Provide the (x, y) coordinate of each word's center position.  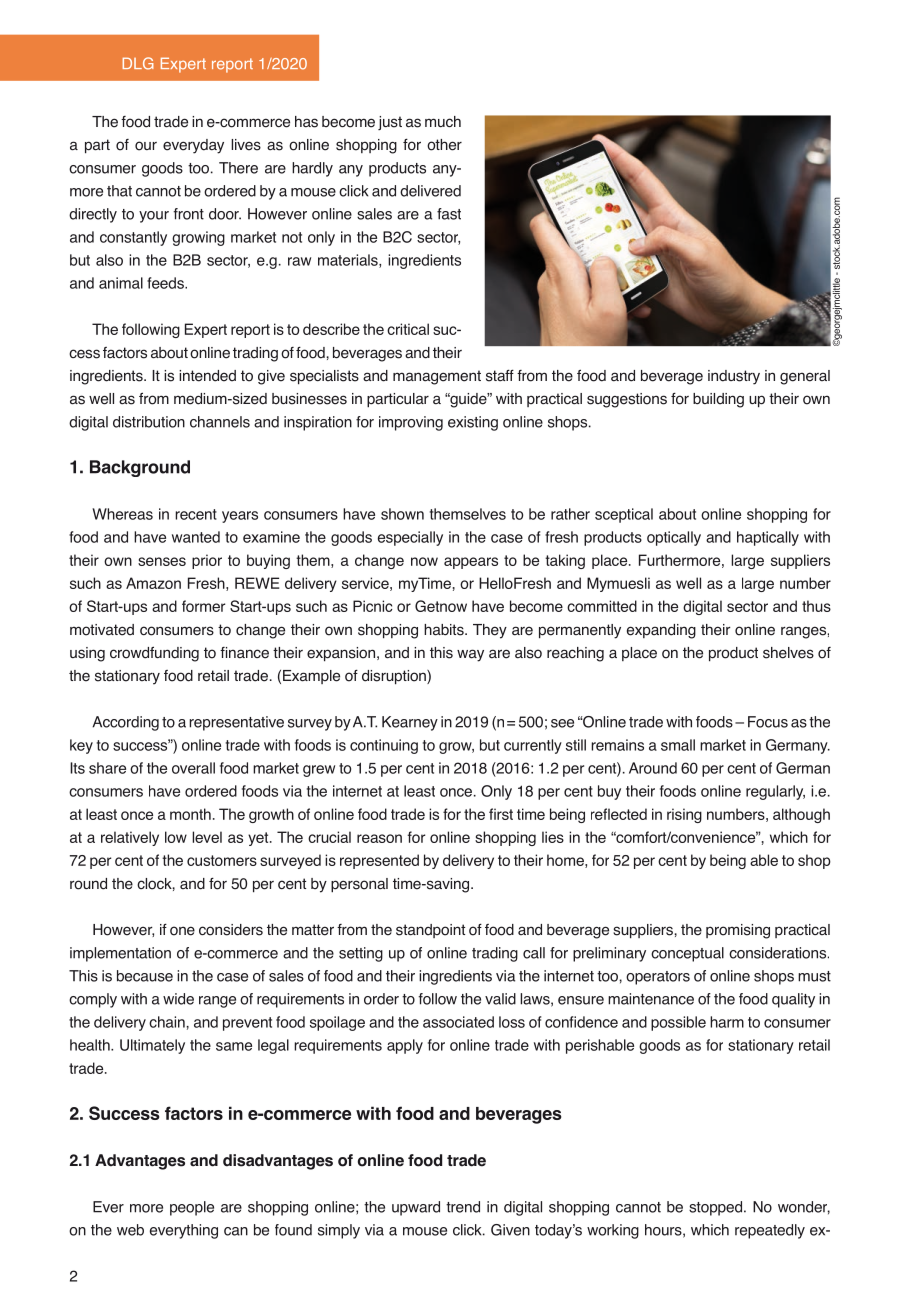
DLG (138, 63)
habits (445, 630)
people (192, 1208)
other (444, 145)
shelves (788, 653)
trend (463, 1207)
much (443, 121)
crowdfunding (154, 654)
